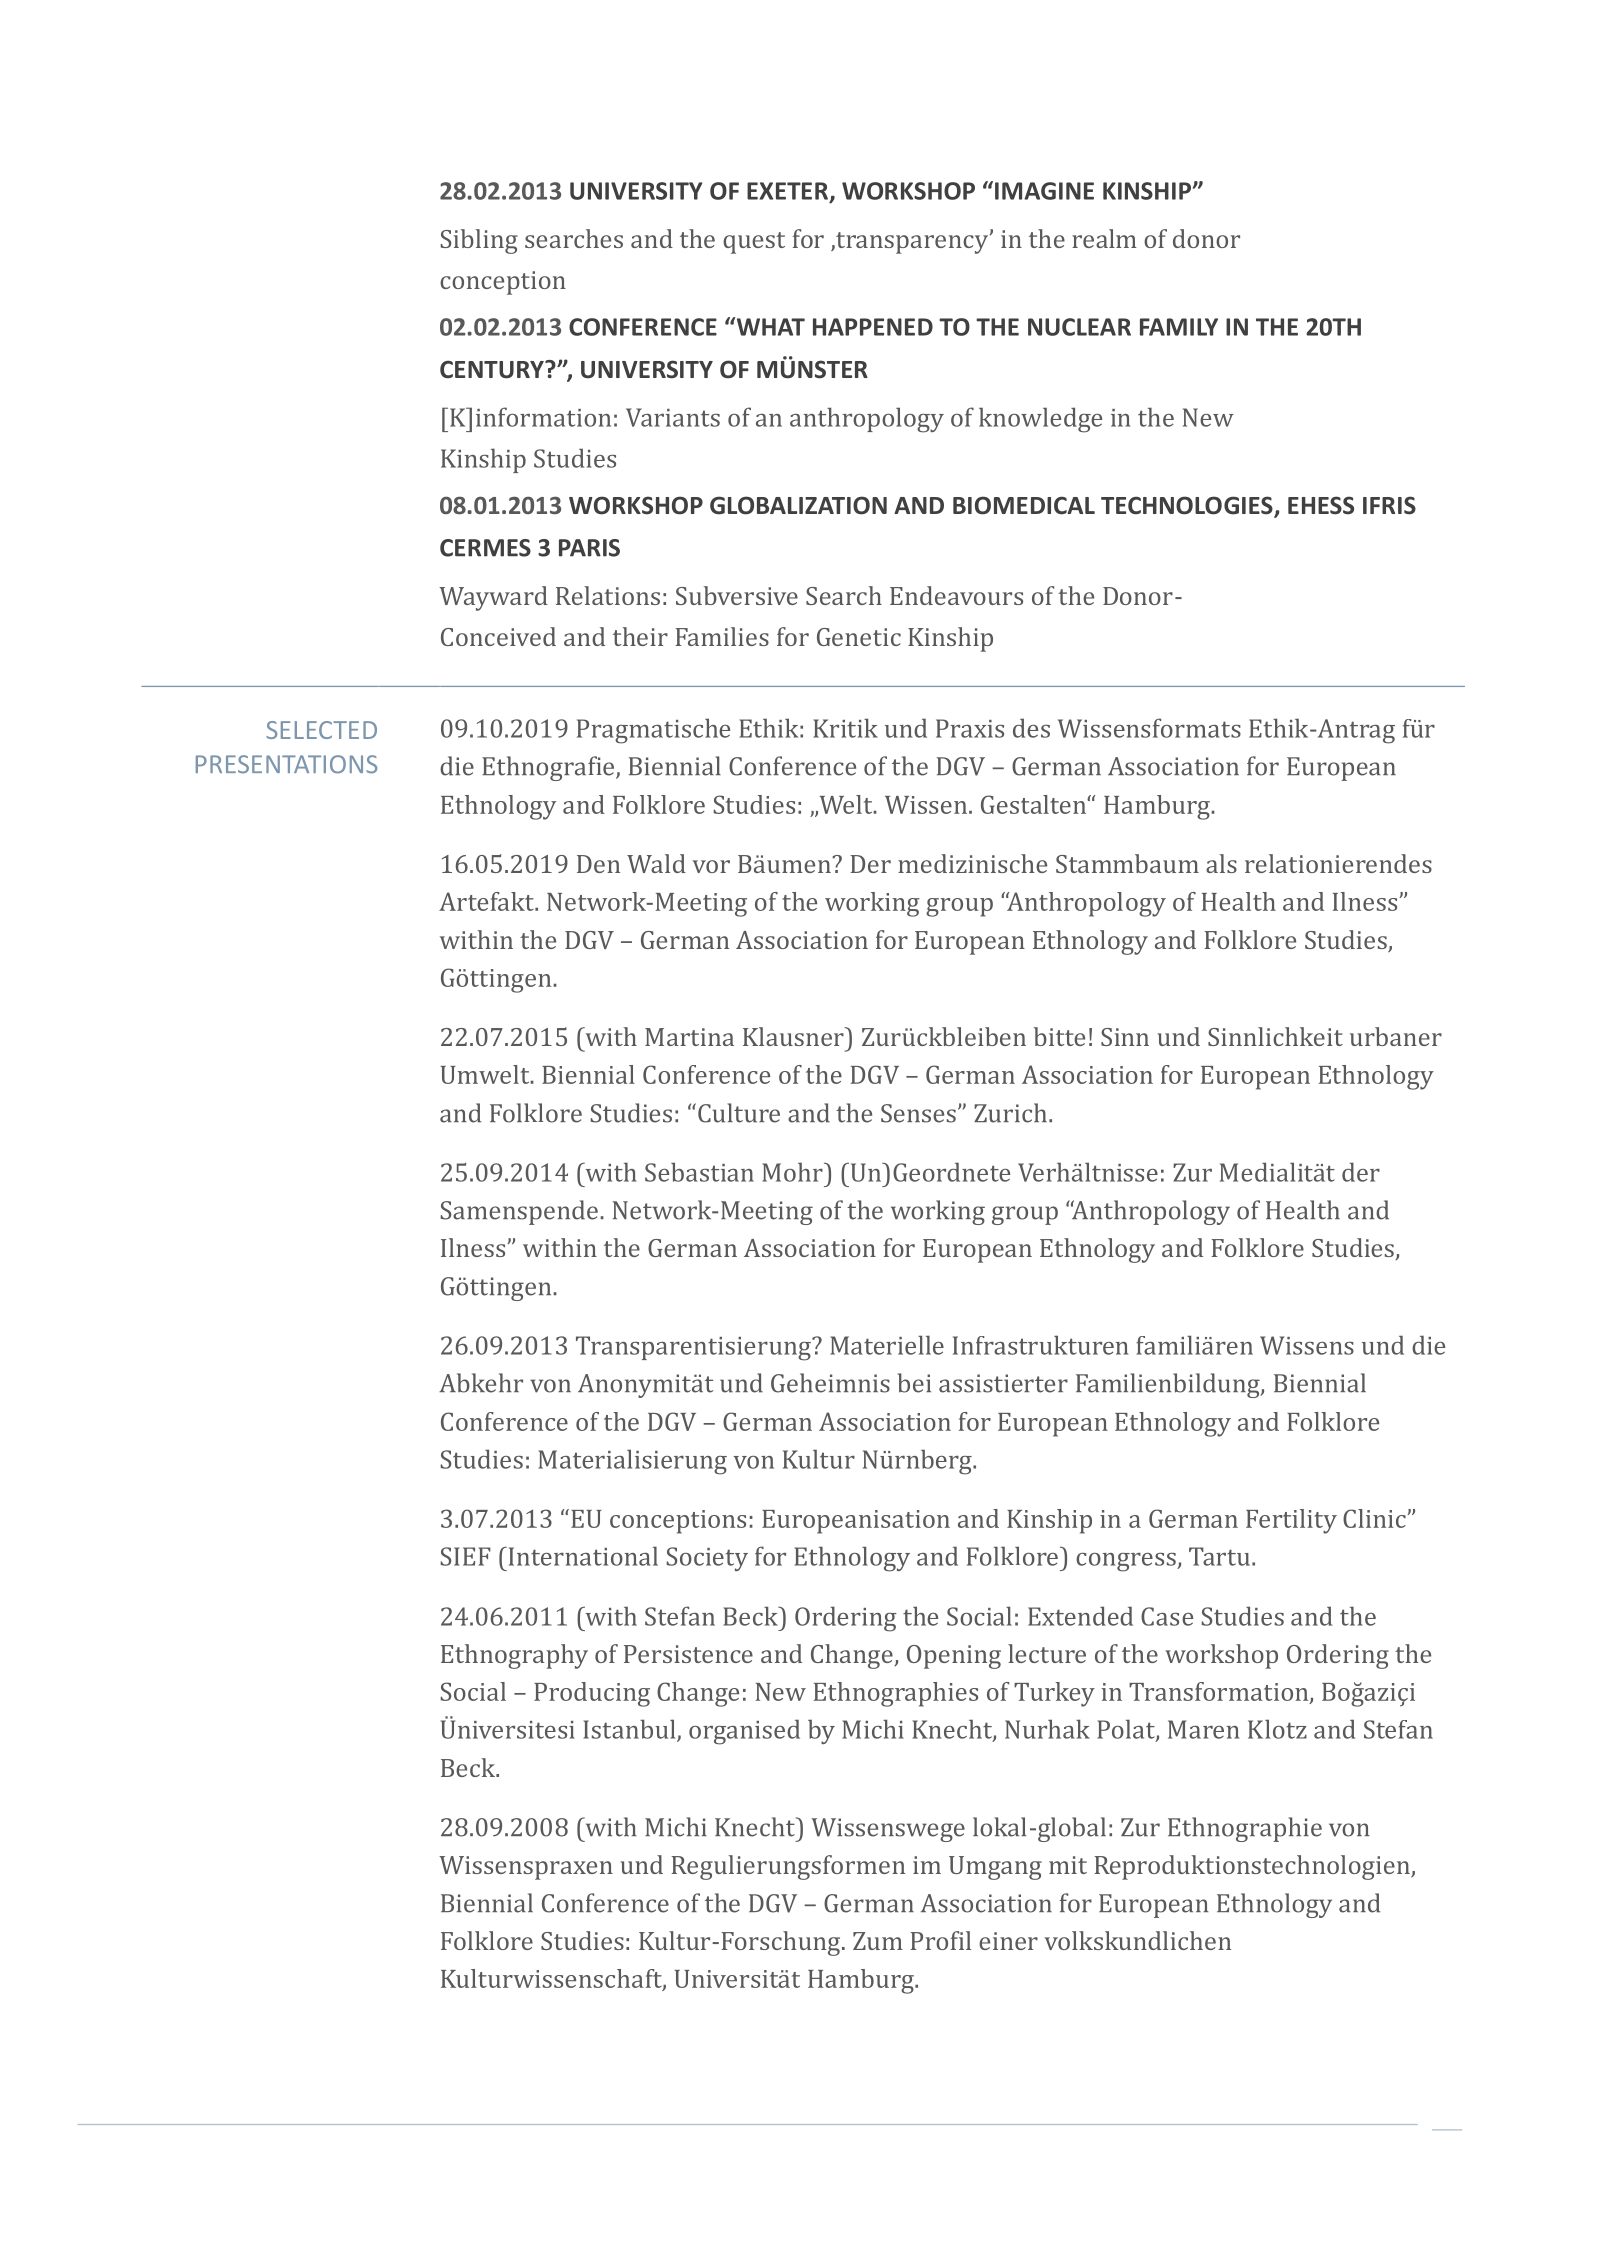 The height and width of the document is (2268, 1603). What do you see at coordinates (582, 1556) in the document?
I see `International` at bounding box center [582, 1556].
